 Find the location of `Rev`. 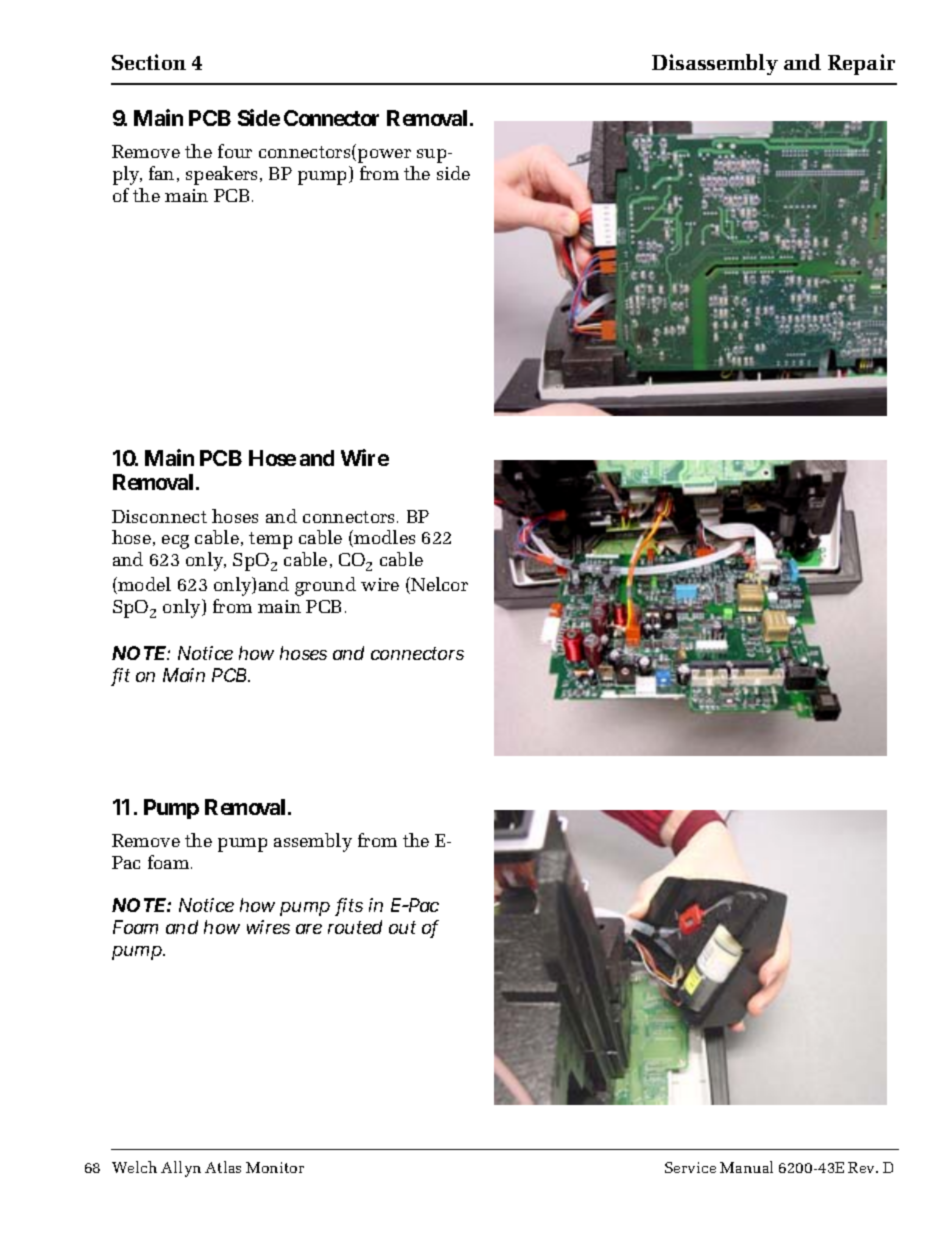

Rev is located at coordinates (863, 1167).
